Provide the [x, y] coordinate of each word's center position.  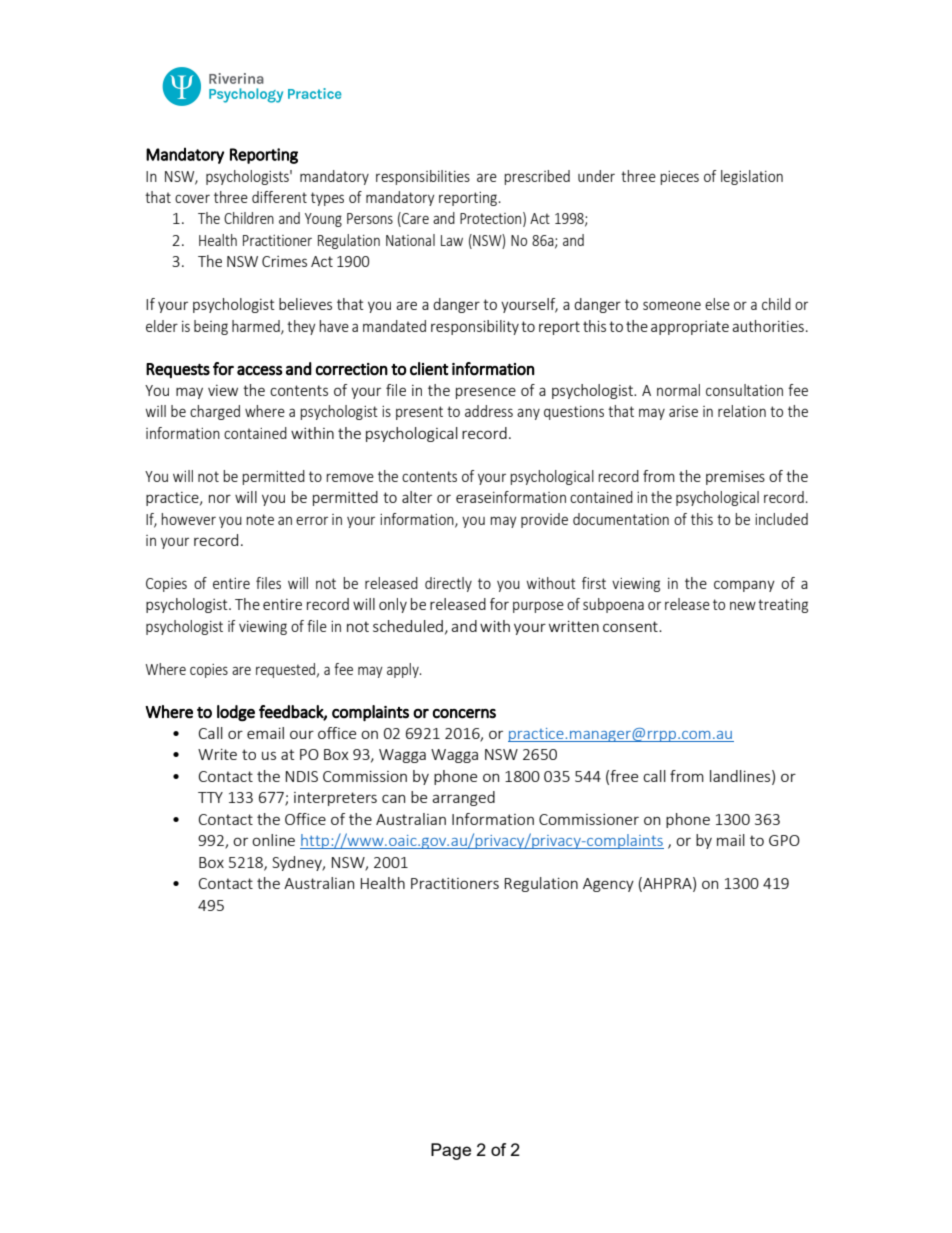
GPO [784, 840]
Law [452, 240]
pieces [679, 178]
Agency [608, 885]
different [279, 197]
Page [451, 1151]
